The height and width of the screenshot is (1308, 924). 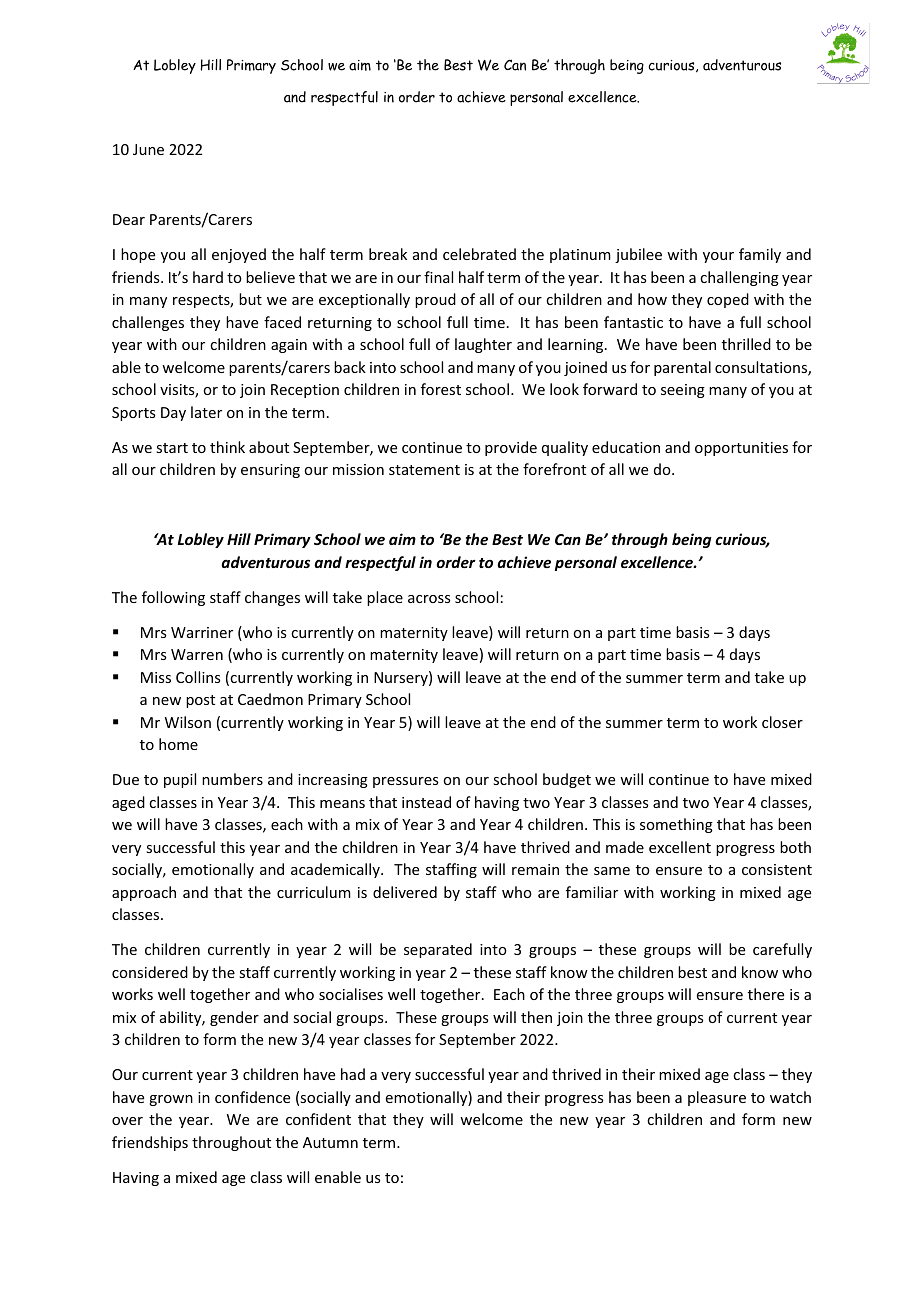 What do you see at coordinates (479, 254) in the screenshot?
I see `celebrated` at bounding box center [479, 254].
